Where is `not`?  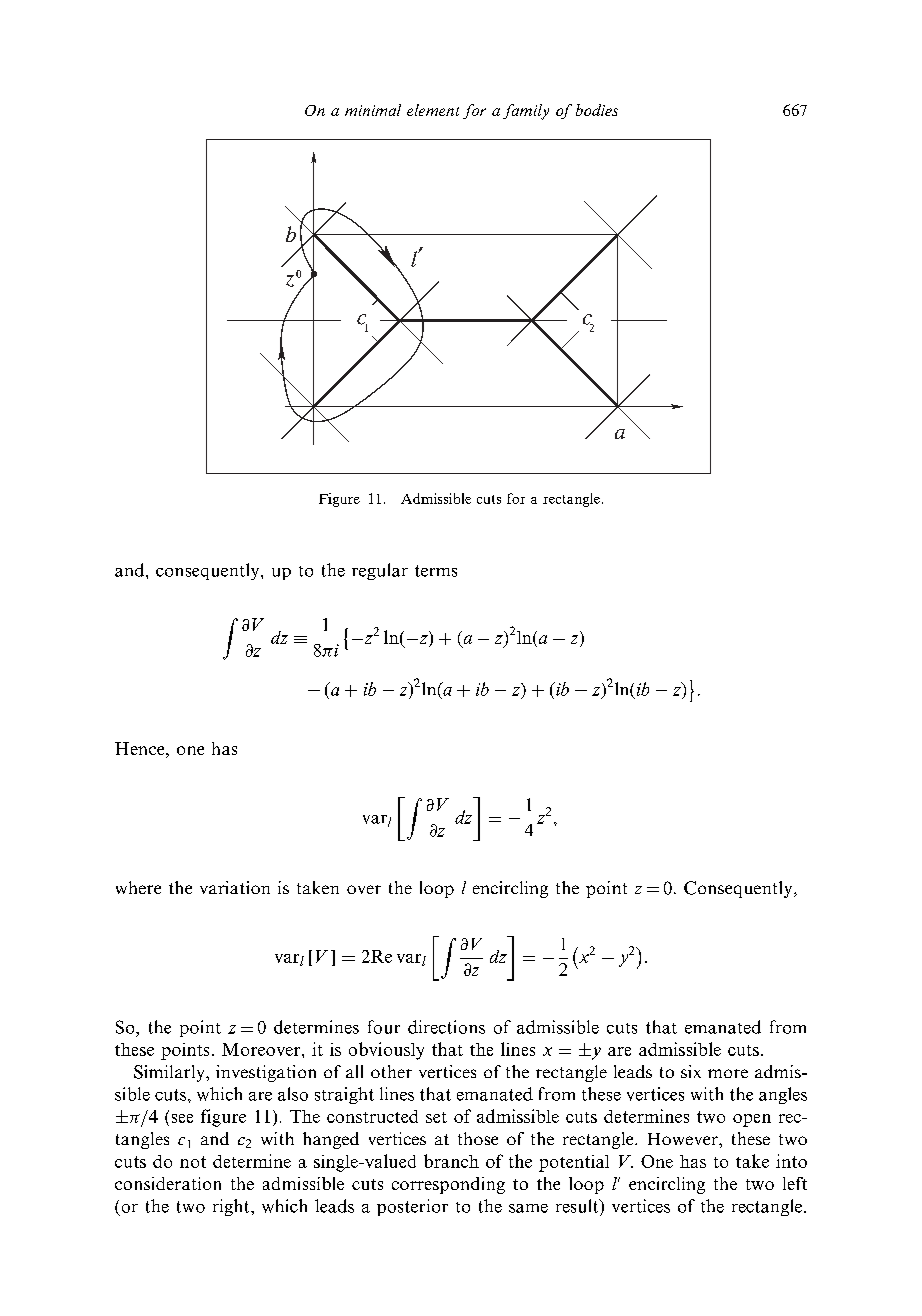
not is located at coordinates (193, 1162).
